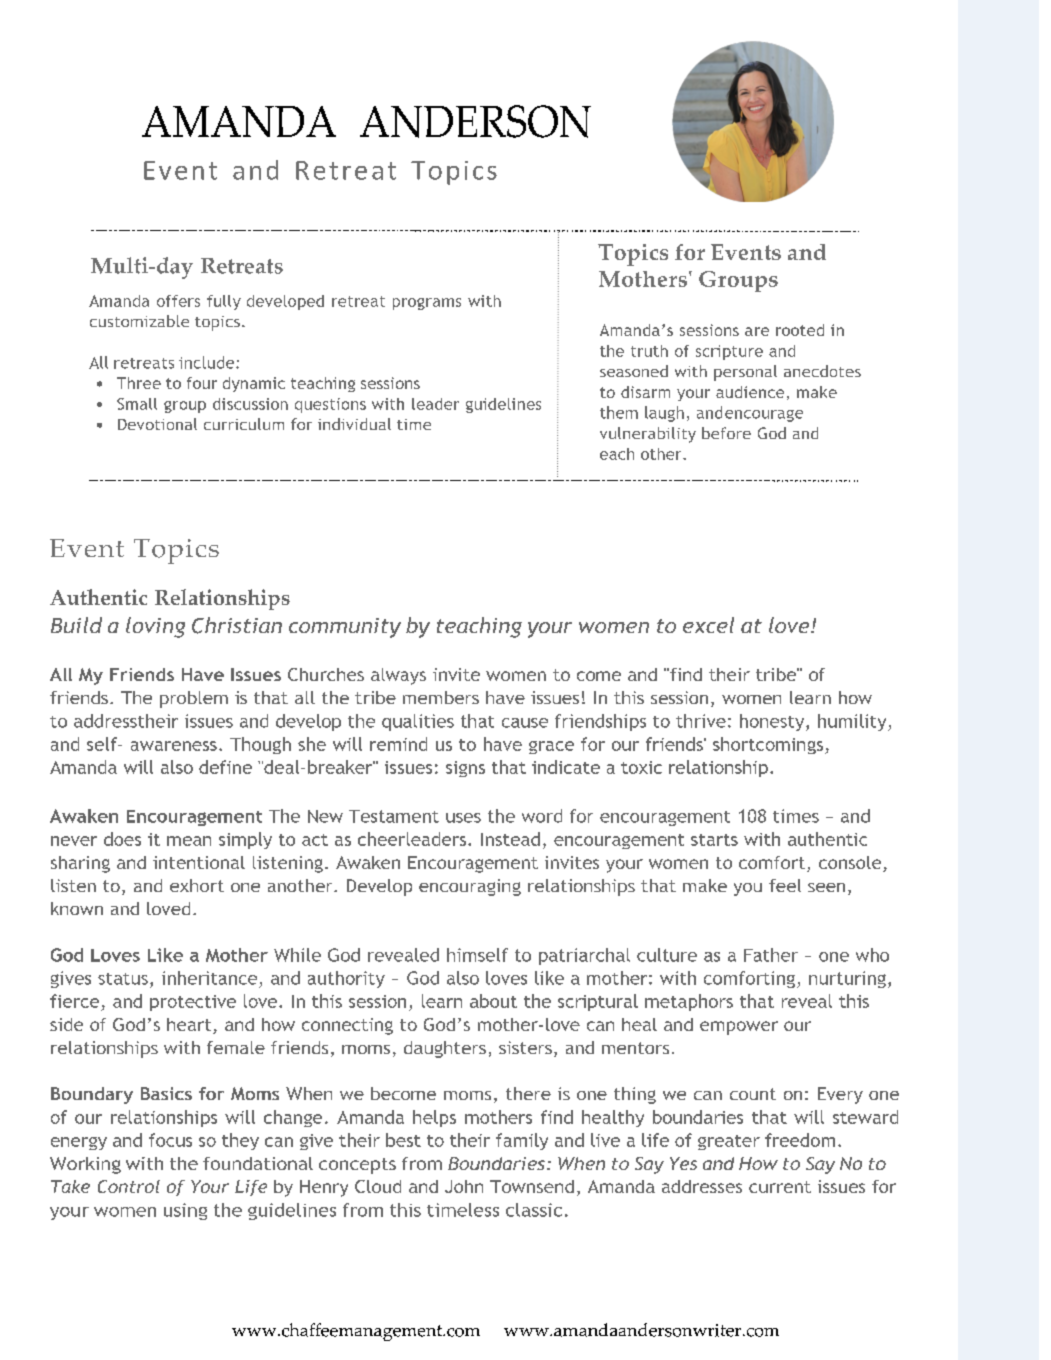  Describe the element at coordinates (800, 330) in the document. I see `rooted` at that location.
